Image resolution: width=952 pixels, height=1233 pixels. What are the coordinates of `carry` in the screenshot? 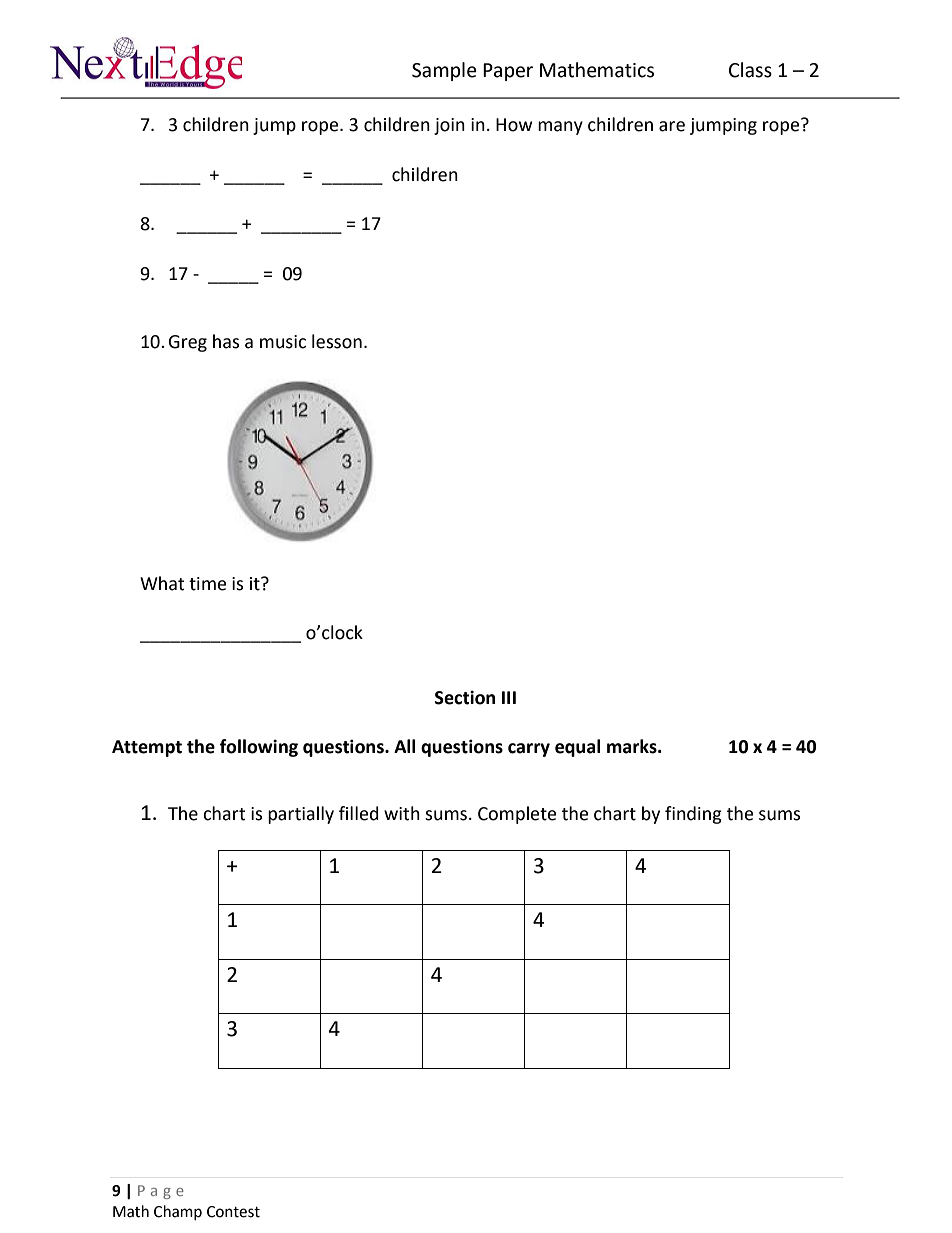 It's located at (529, 750).
